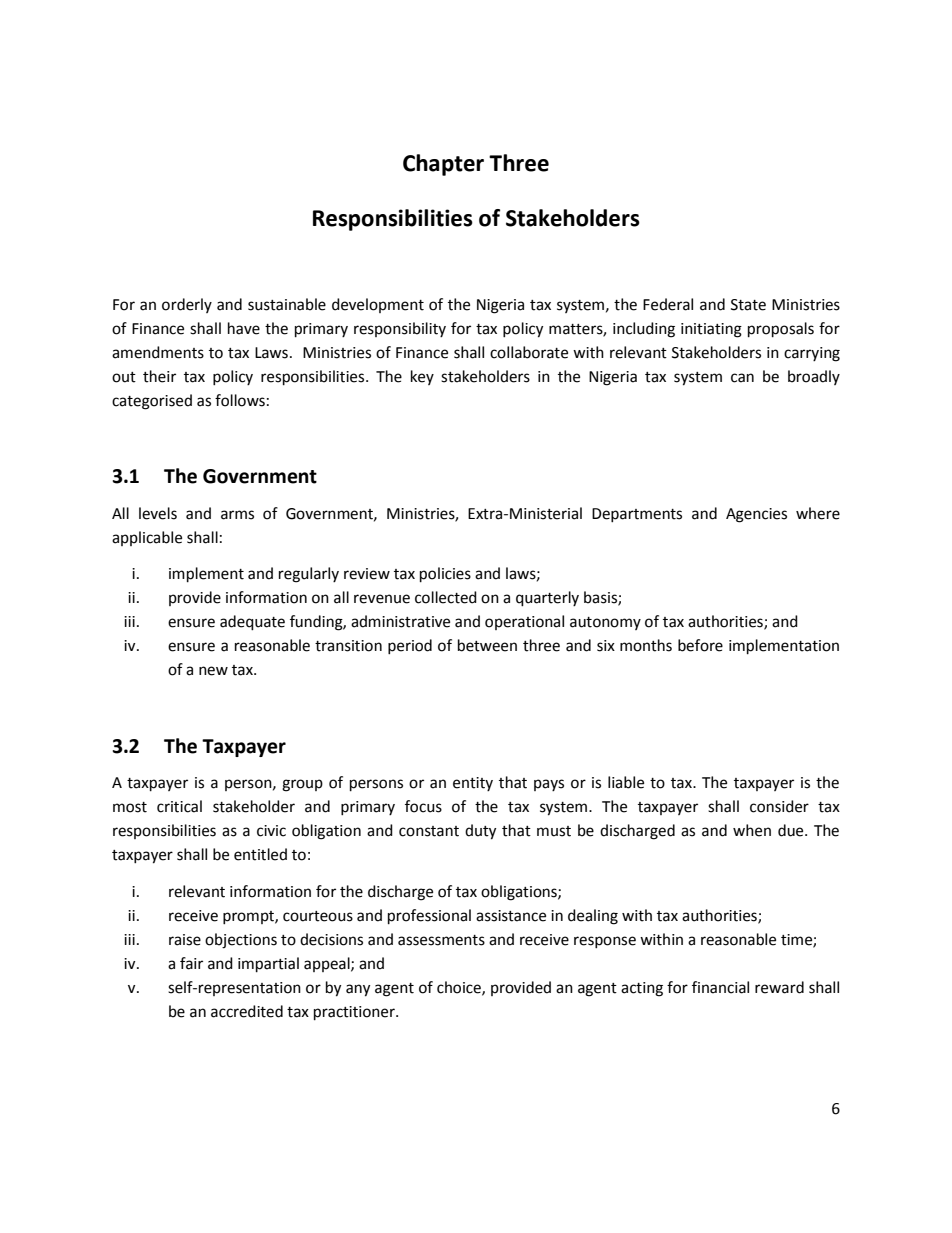 This screenshot has height=1233, width=952. What do you see at coordinates (700, 645) in the screenshot?
I see `before` at bounding box center [700, 645].
